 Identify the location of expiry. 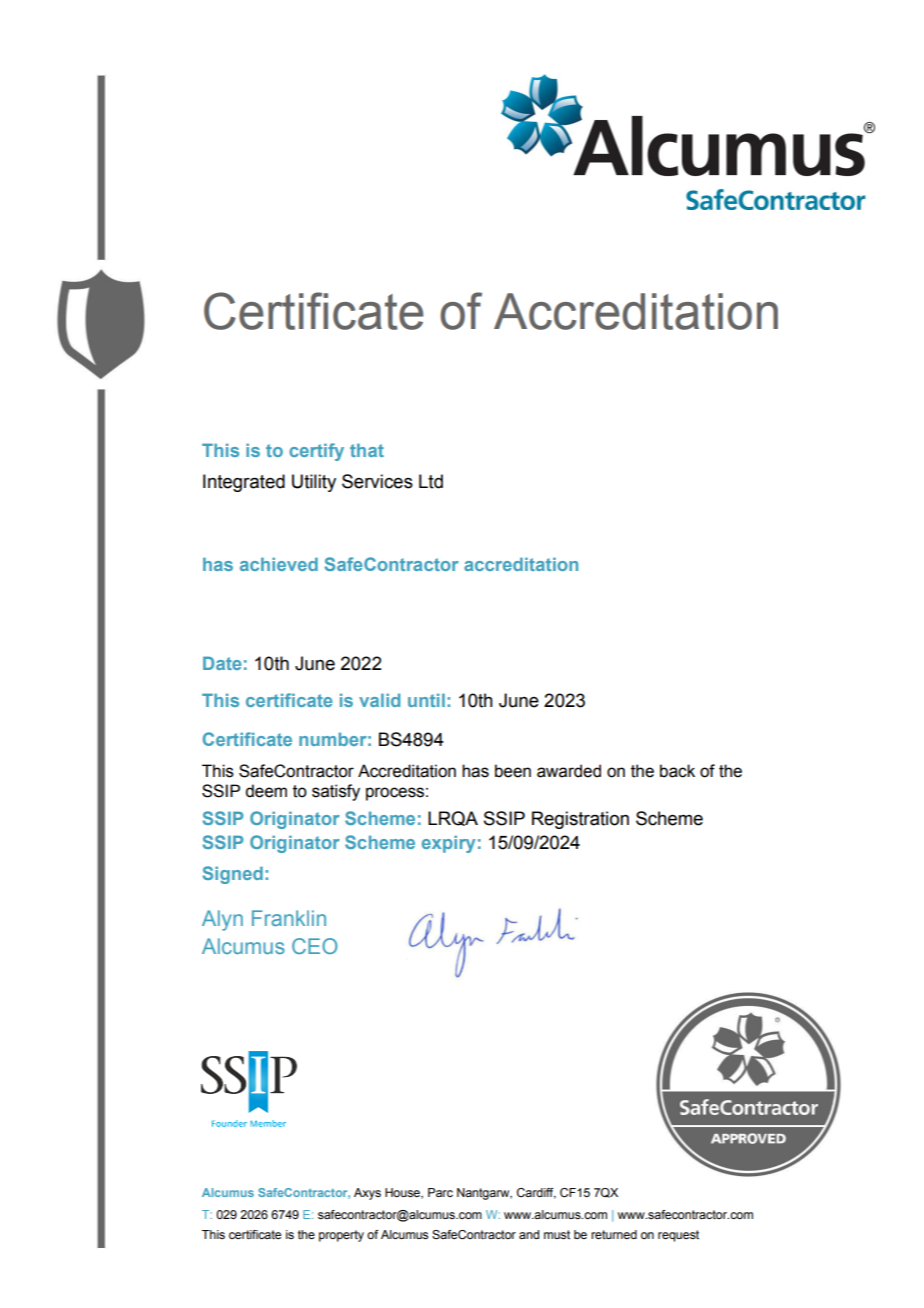
(448, 844).
